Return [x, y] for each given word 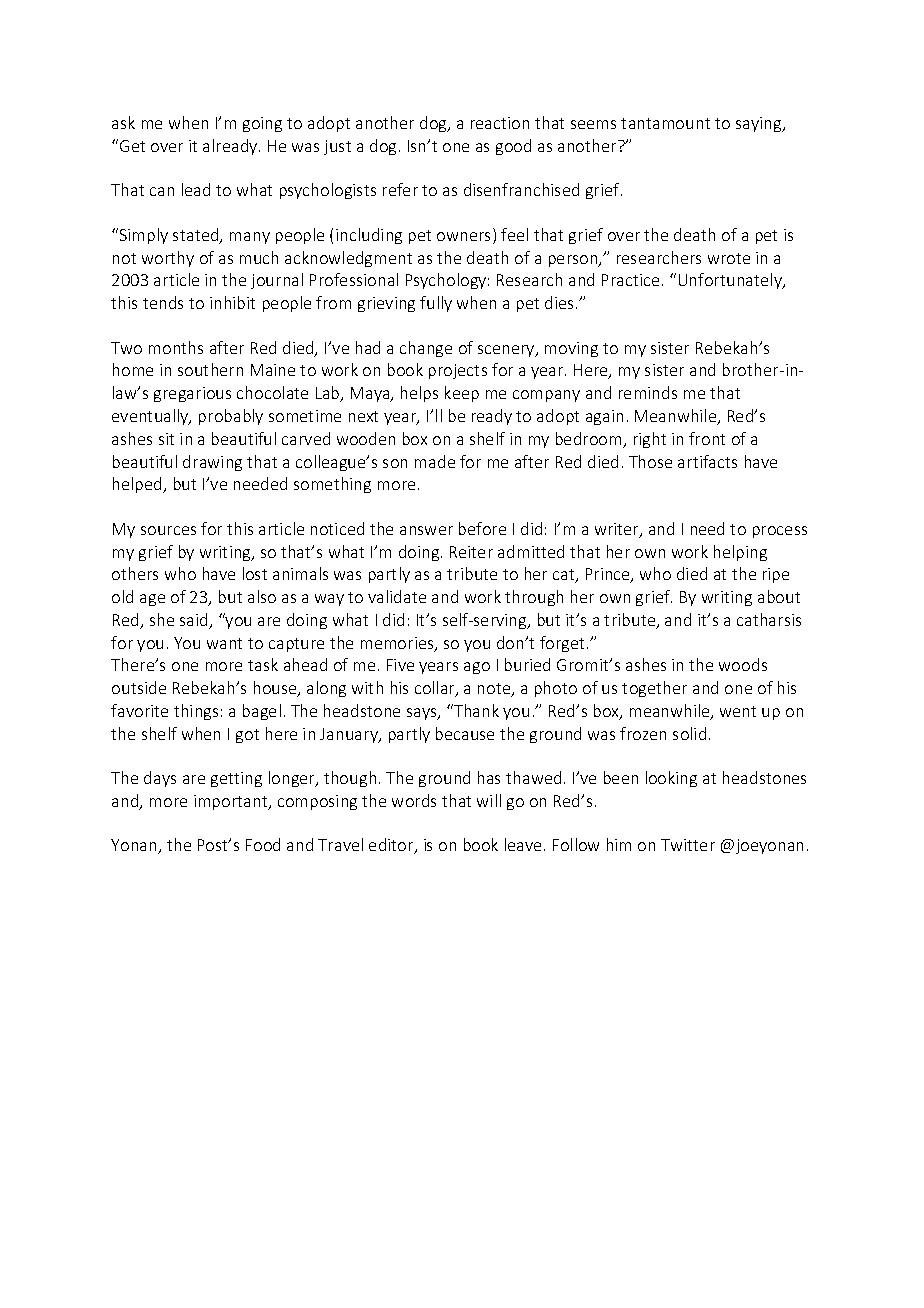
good [513, 147]
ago [477, 668]
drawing [212, 463]
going [262, 124]
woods [743, 664]
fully [436, 304]
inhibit [232, 302]
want [224, 643]
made [435, 461]
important [232, 802]
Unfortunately [731, 281]
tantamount [665, 123]
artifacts [707, 461]
